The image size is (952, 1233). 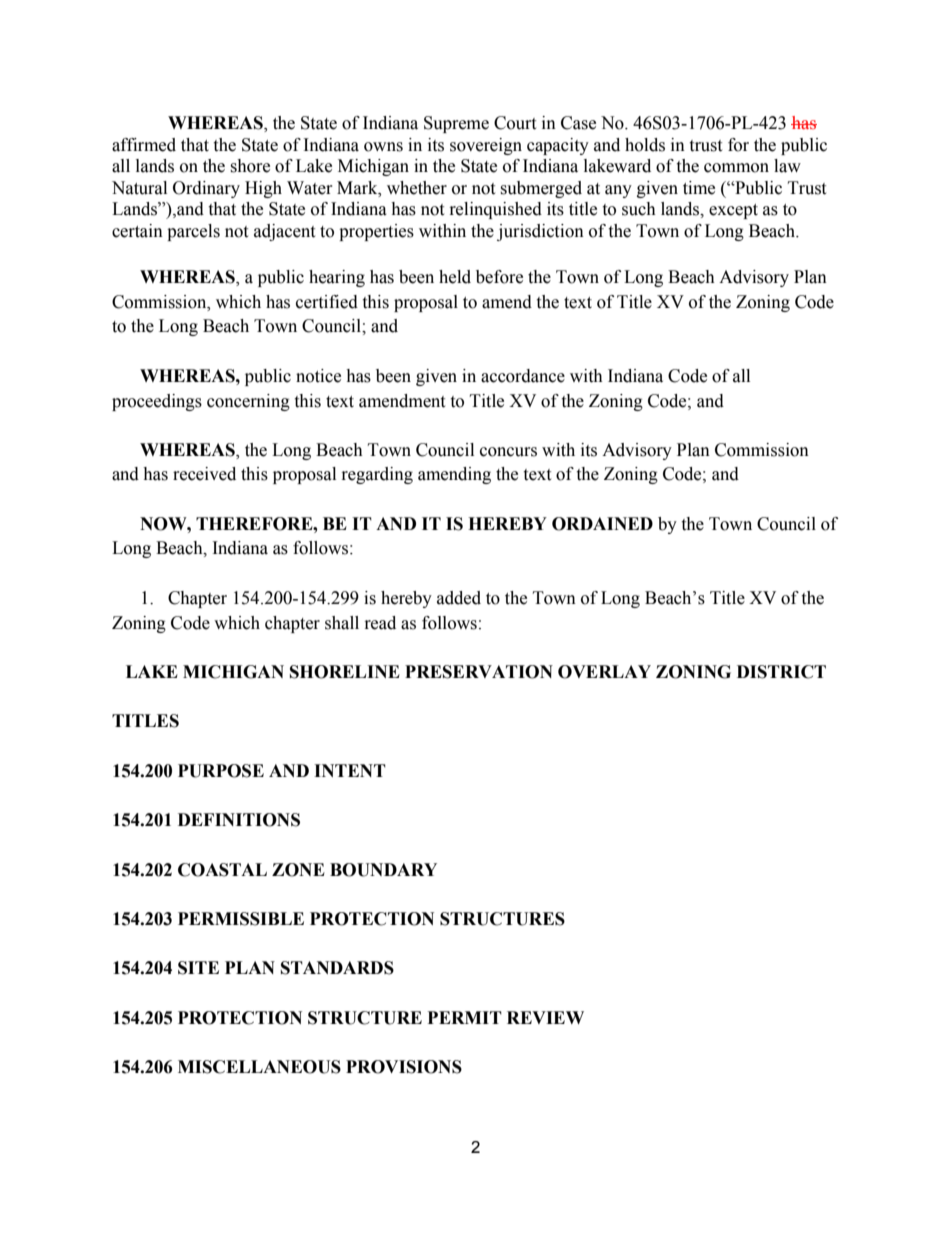 I want to click on OVERLAY, so click(x=604, y=672).
